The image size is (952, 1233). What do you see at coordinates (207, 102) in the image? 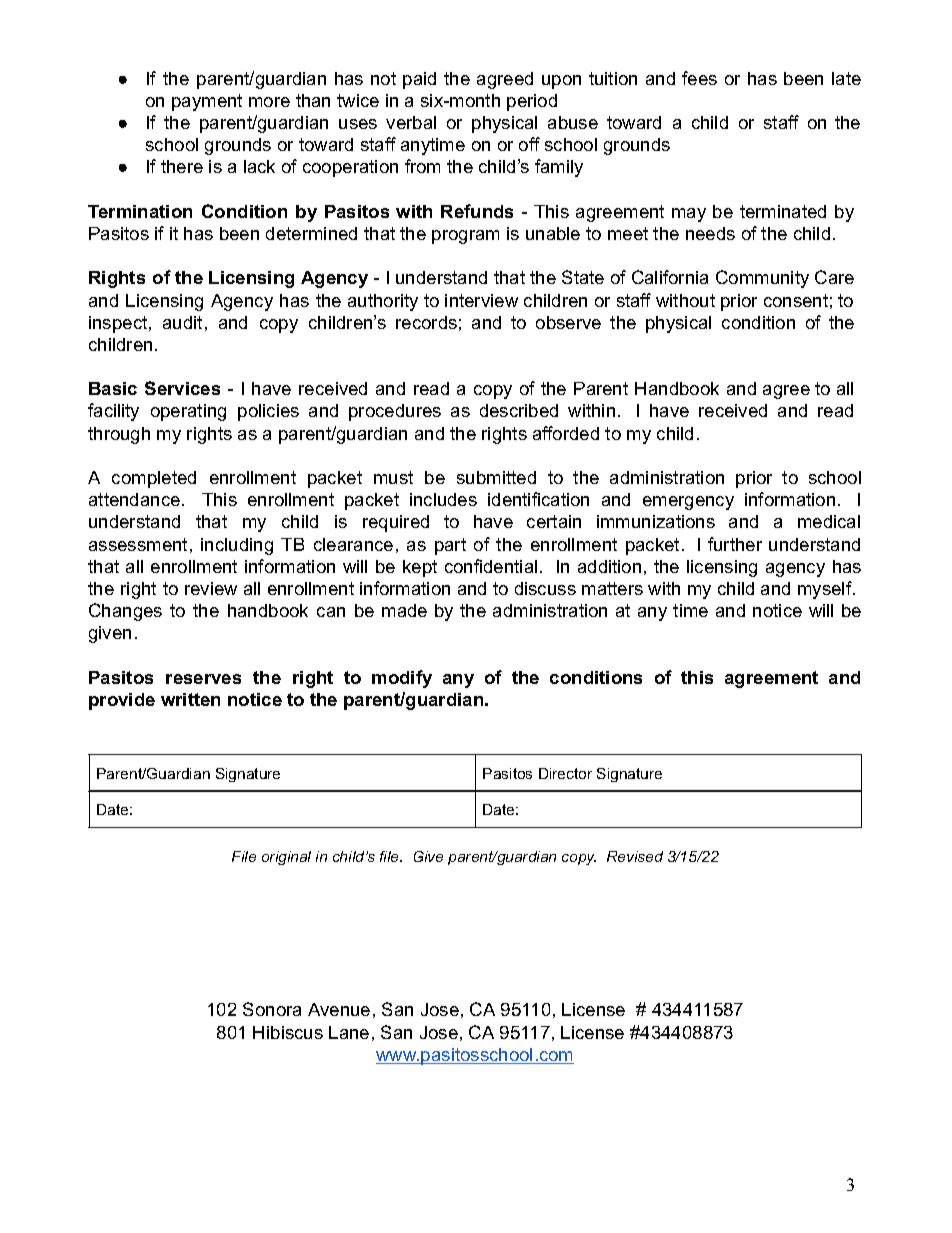
I see `payment` at bounding box center [207, 102].
